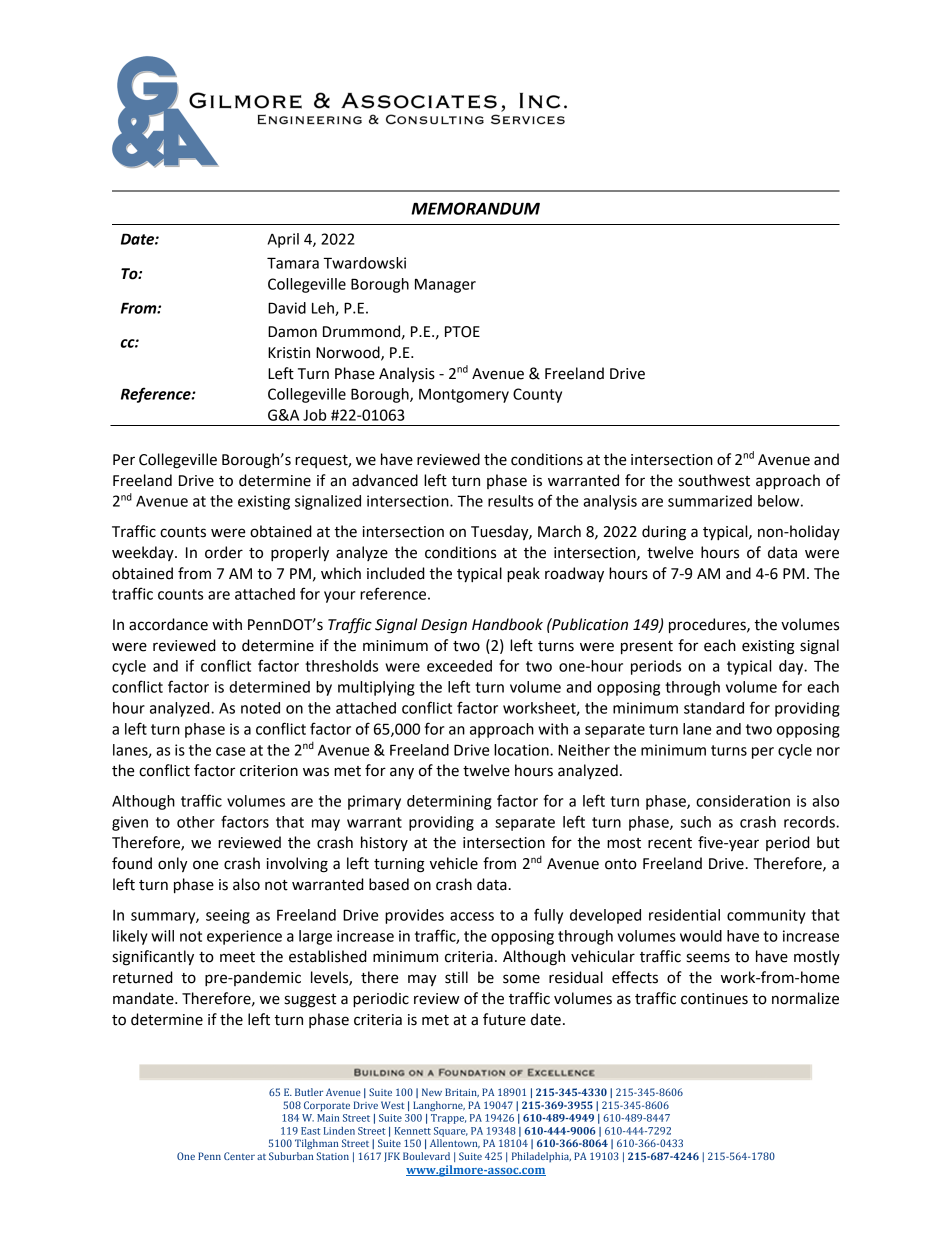 The height and width of the screenshot is (1233, 952). I want to click on Square, so click(451, 1132).
